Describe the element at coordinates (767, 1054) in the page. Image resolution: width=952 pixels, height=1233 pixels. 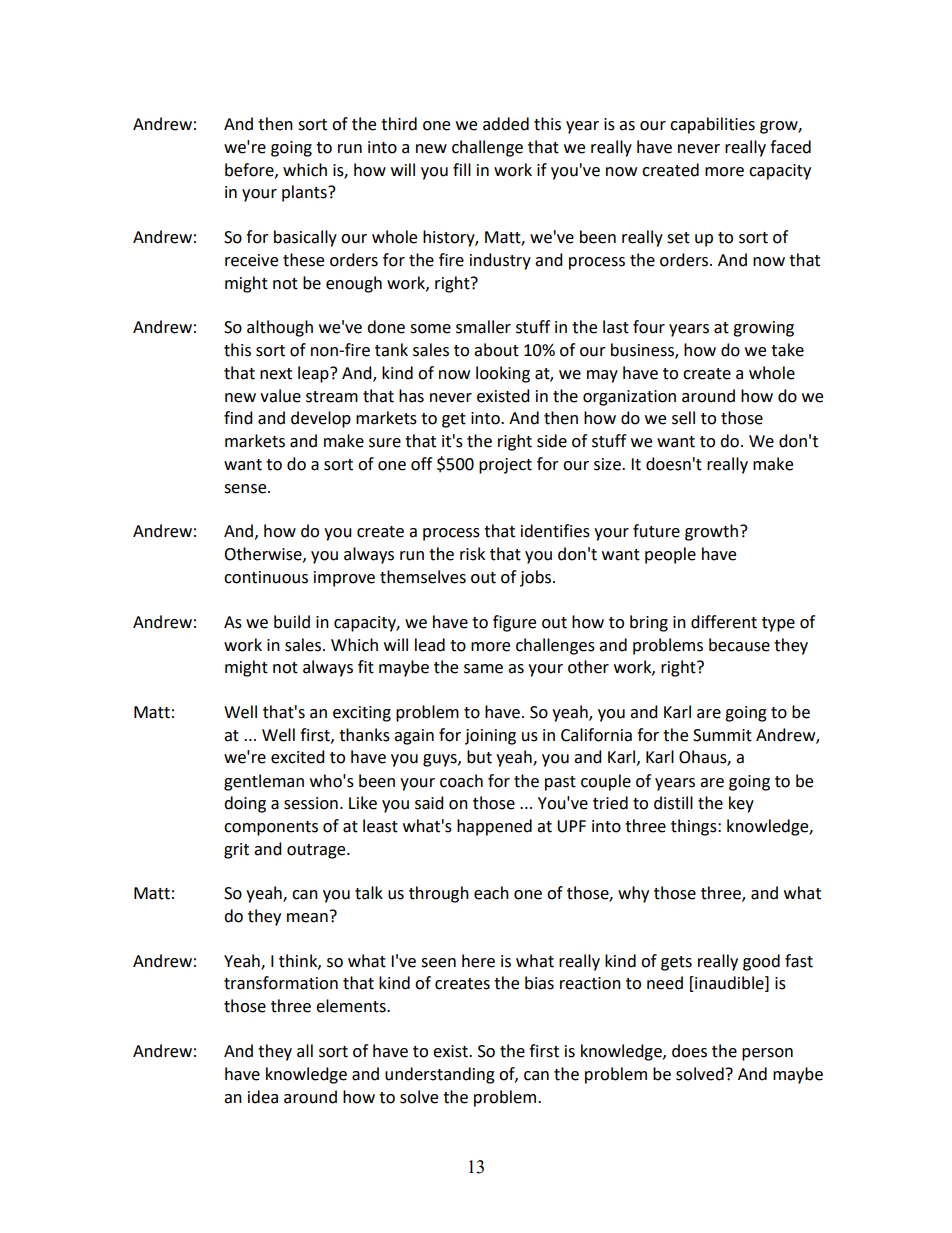
I see `person` at that location.
